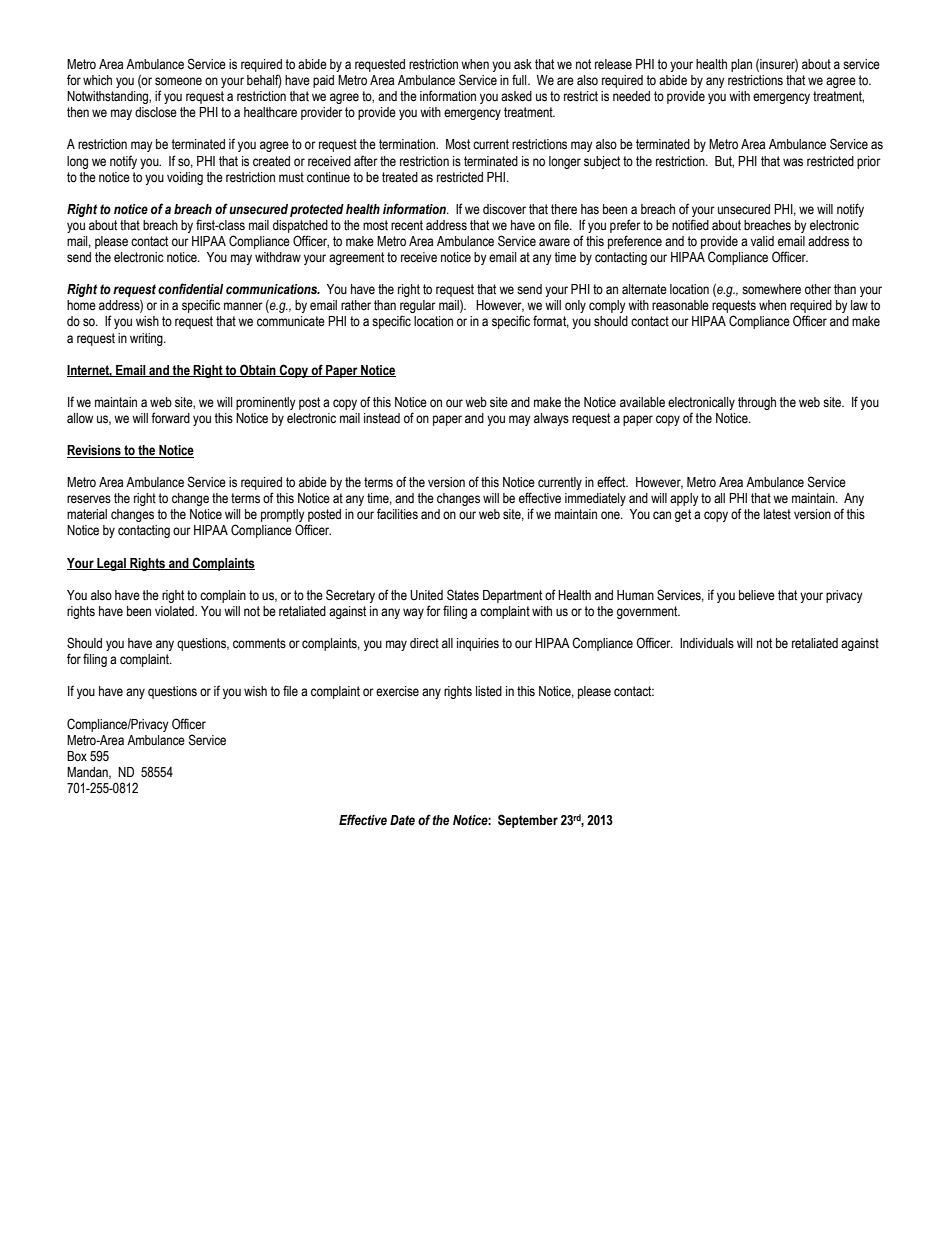  What do you see at coordinates (463, 595) in the screenshot?
I see `States` at bounding box center [463, 595].
